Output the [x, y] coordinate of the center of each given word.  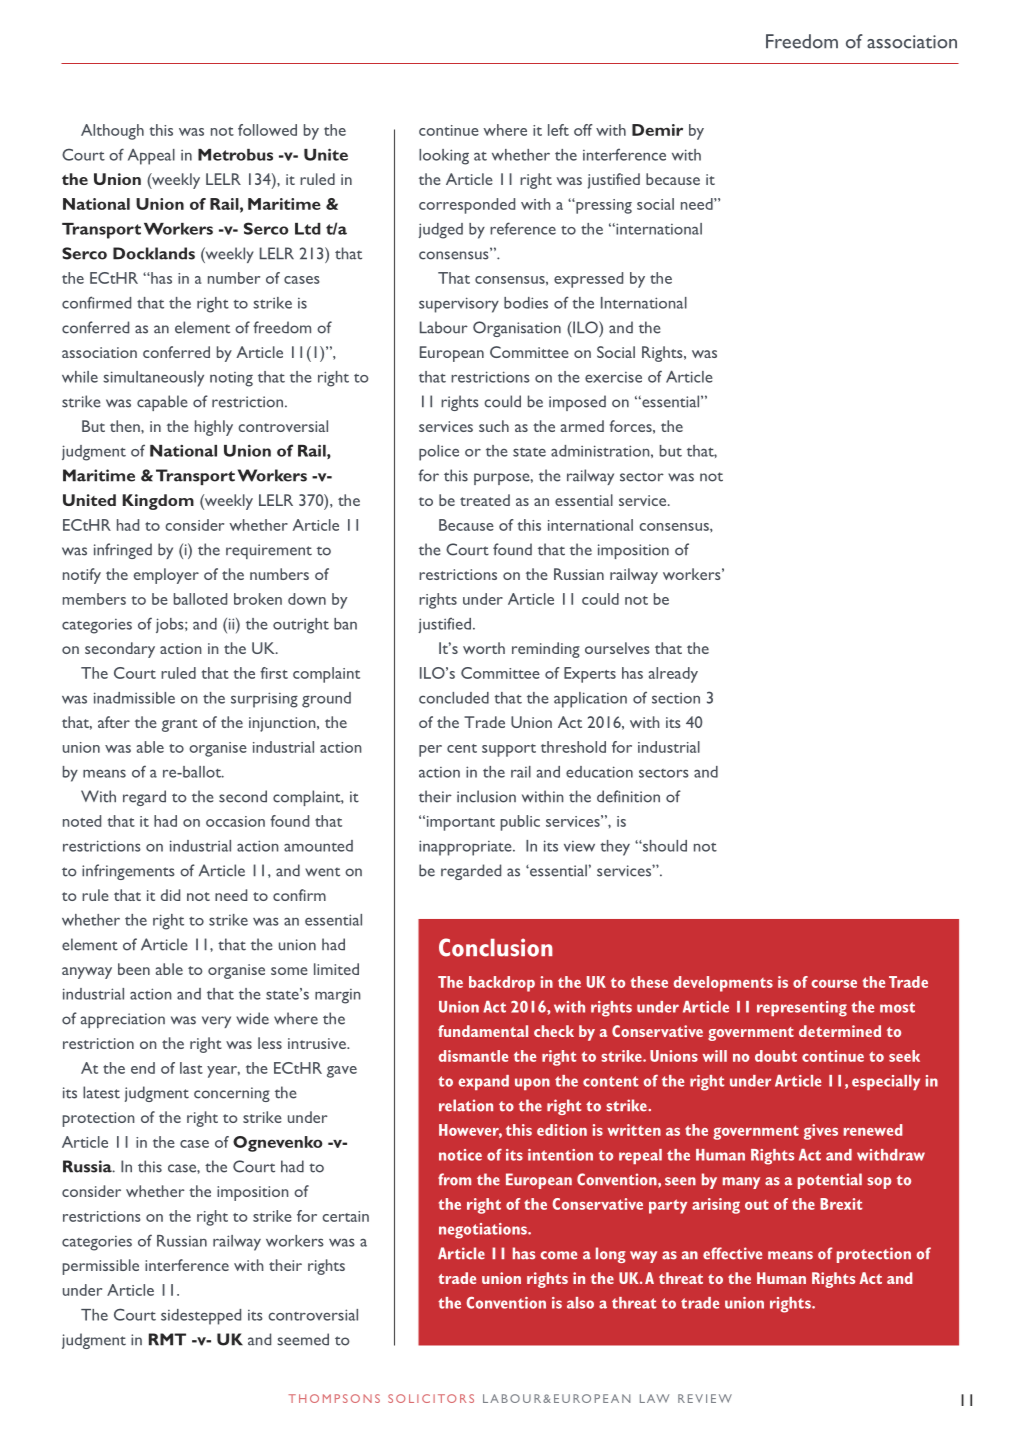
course [834, 984]
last [191, 1068]
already [673, 675]
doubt [776, 1056]
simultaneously [153, 379]
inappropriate [466, 848]
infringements [128, 872]
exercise [613, 377]
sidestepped [201, 1317]
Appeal [151, 157]
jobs [171, 625]
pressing [603, 206]
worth [484, 648]
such [494, 426]
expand [483, 1082]
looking [444, 157]
